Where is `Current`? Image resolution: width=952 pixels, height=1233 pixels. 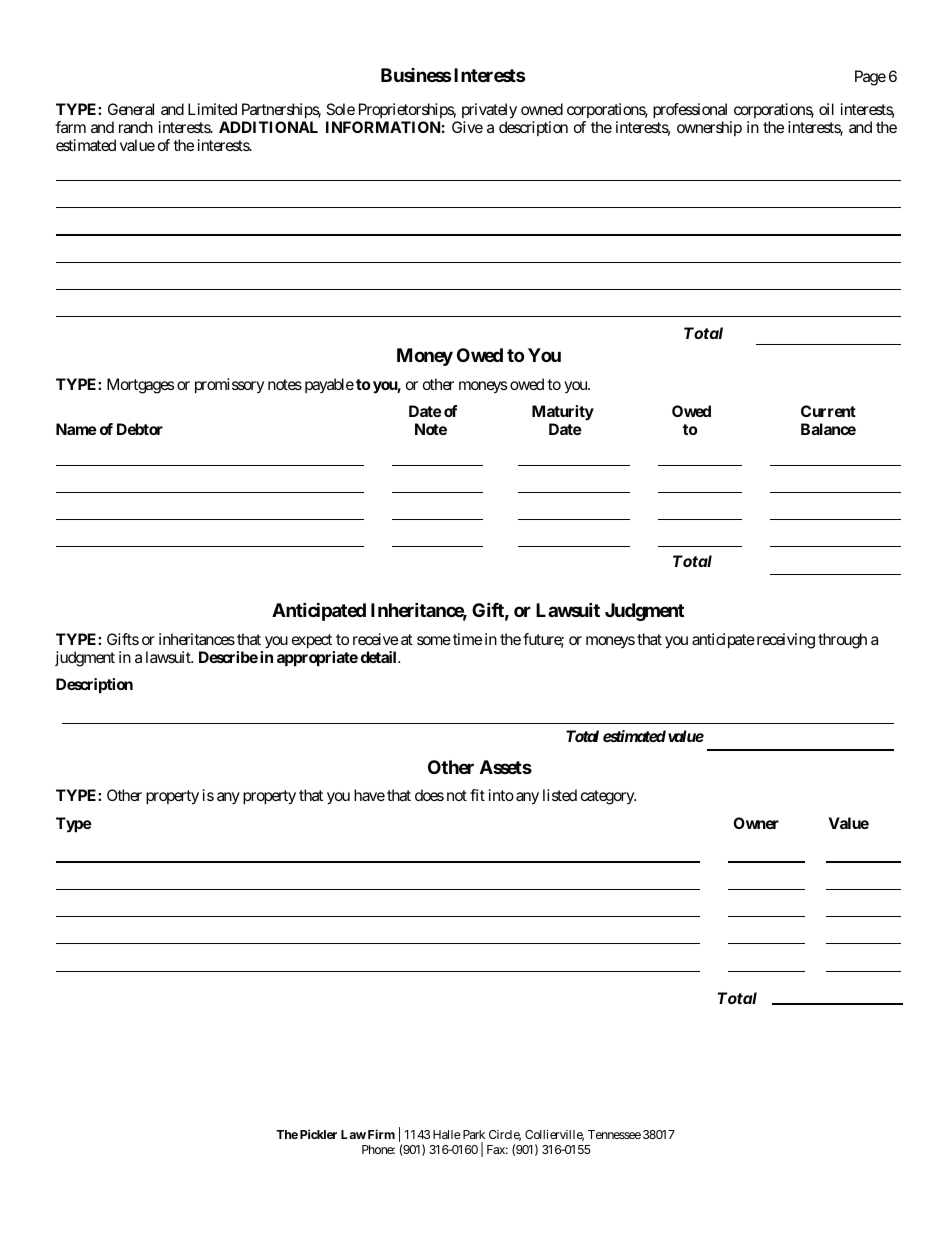
Current is located at coordinates (828, 411).
